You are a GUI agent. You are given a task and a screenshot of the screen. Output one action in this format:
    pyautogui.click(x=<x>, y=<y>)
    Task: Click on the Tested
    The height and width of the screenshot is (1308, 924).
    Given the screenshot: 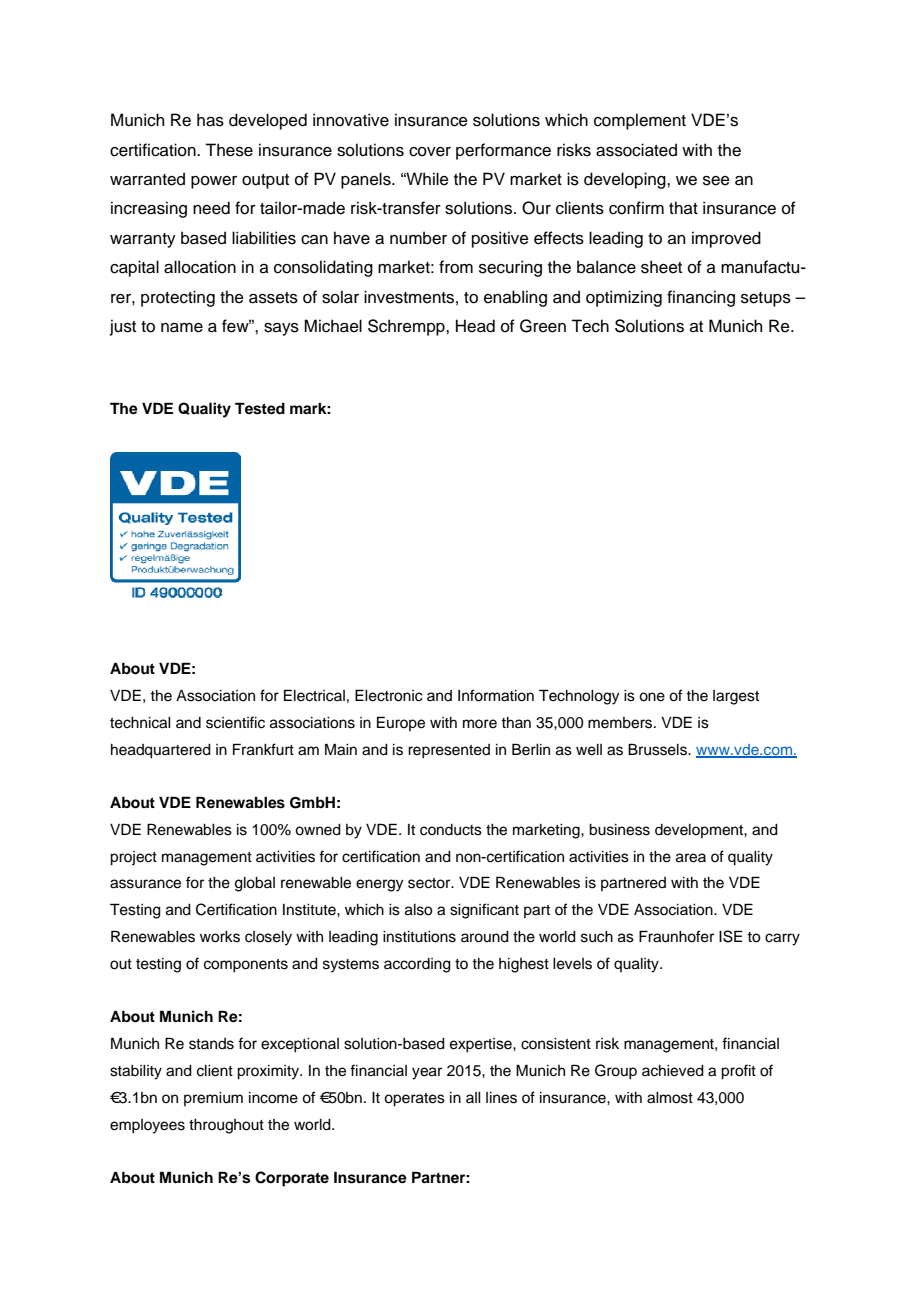 What is the action you would take?
    pyautogui.click(x=260, y=408)
